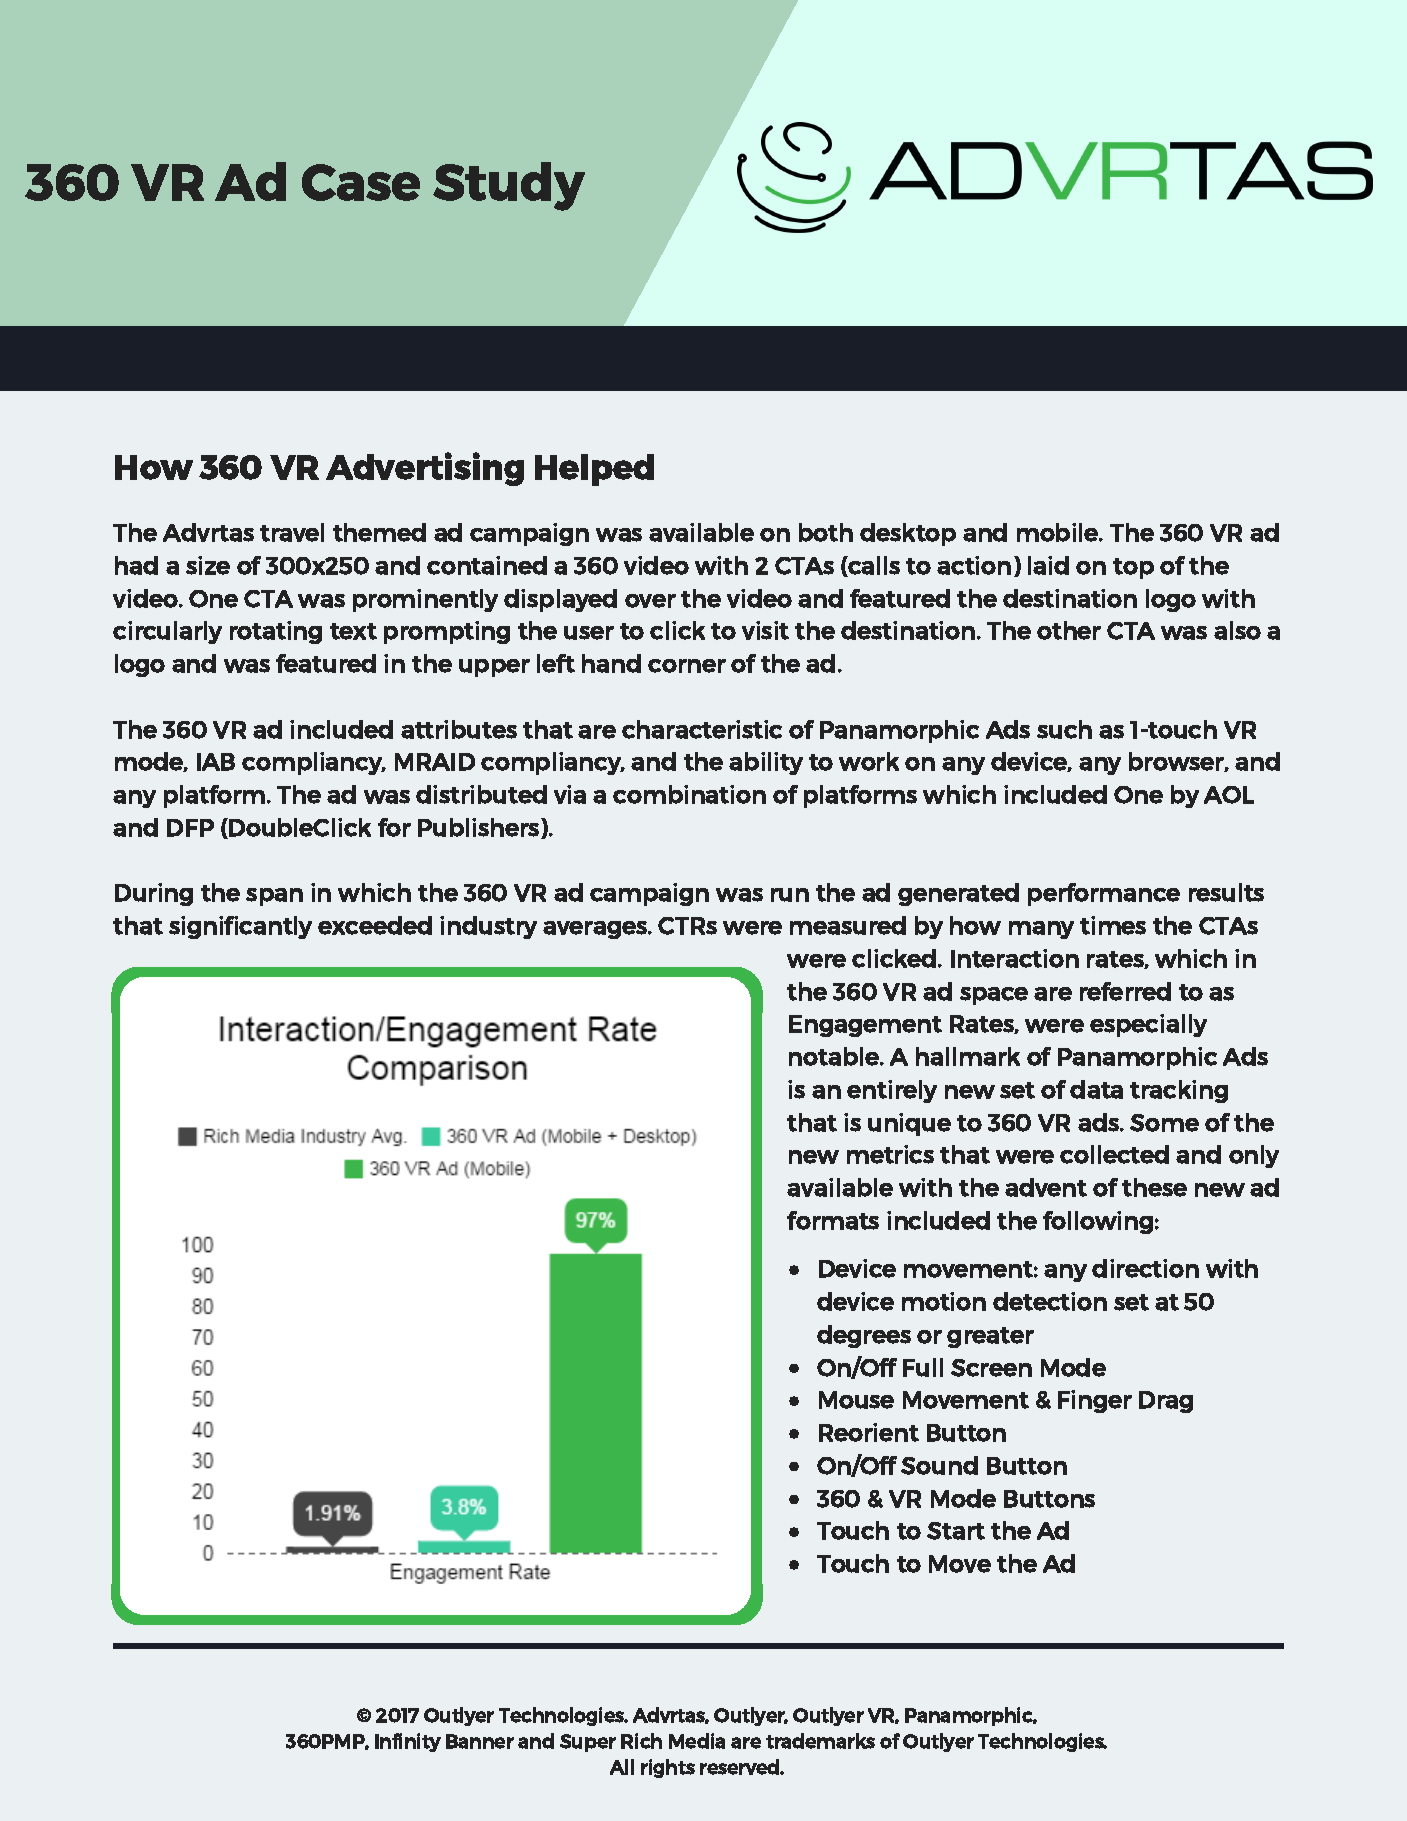 The width and height of the document is (1407, 1821). I want to click on Infinity, so click(408, 1742).
